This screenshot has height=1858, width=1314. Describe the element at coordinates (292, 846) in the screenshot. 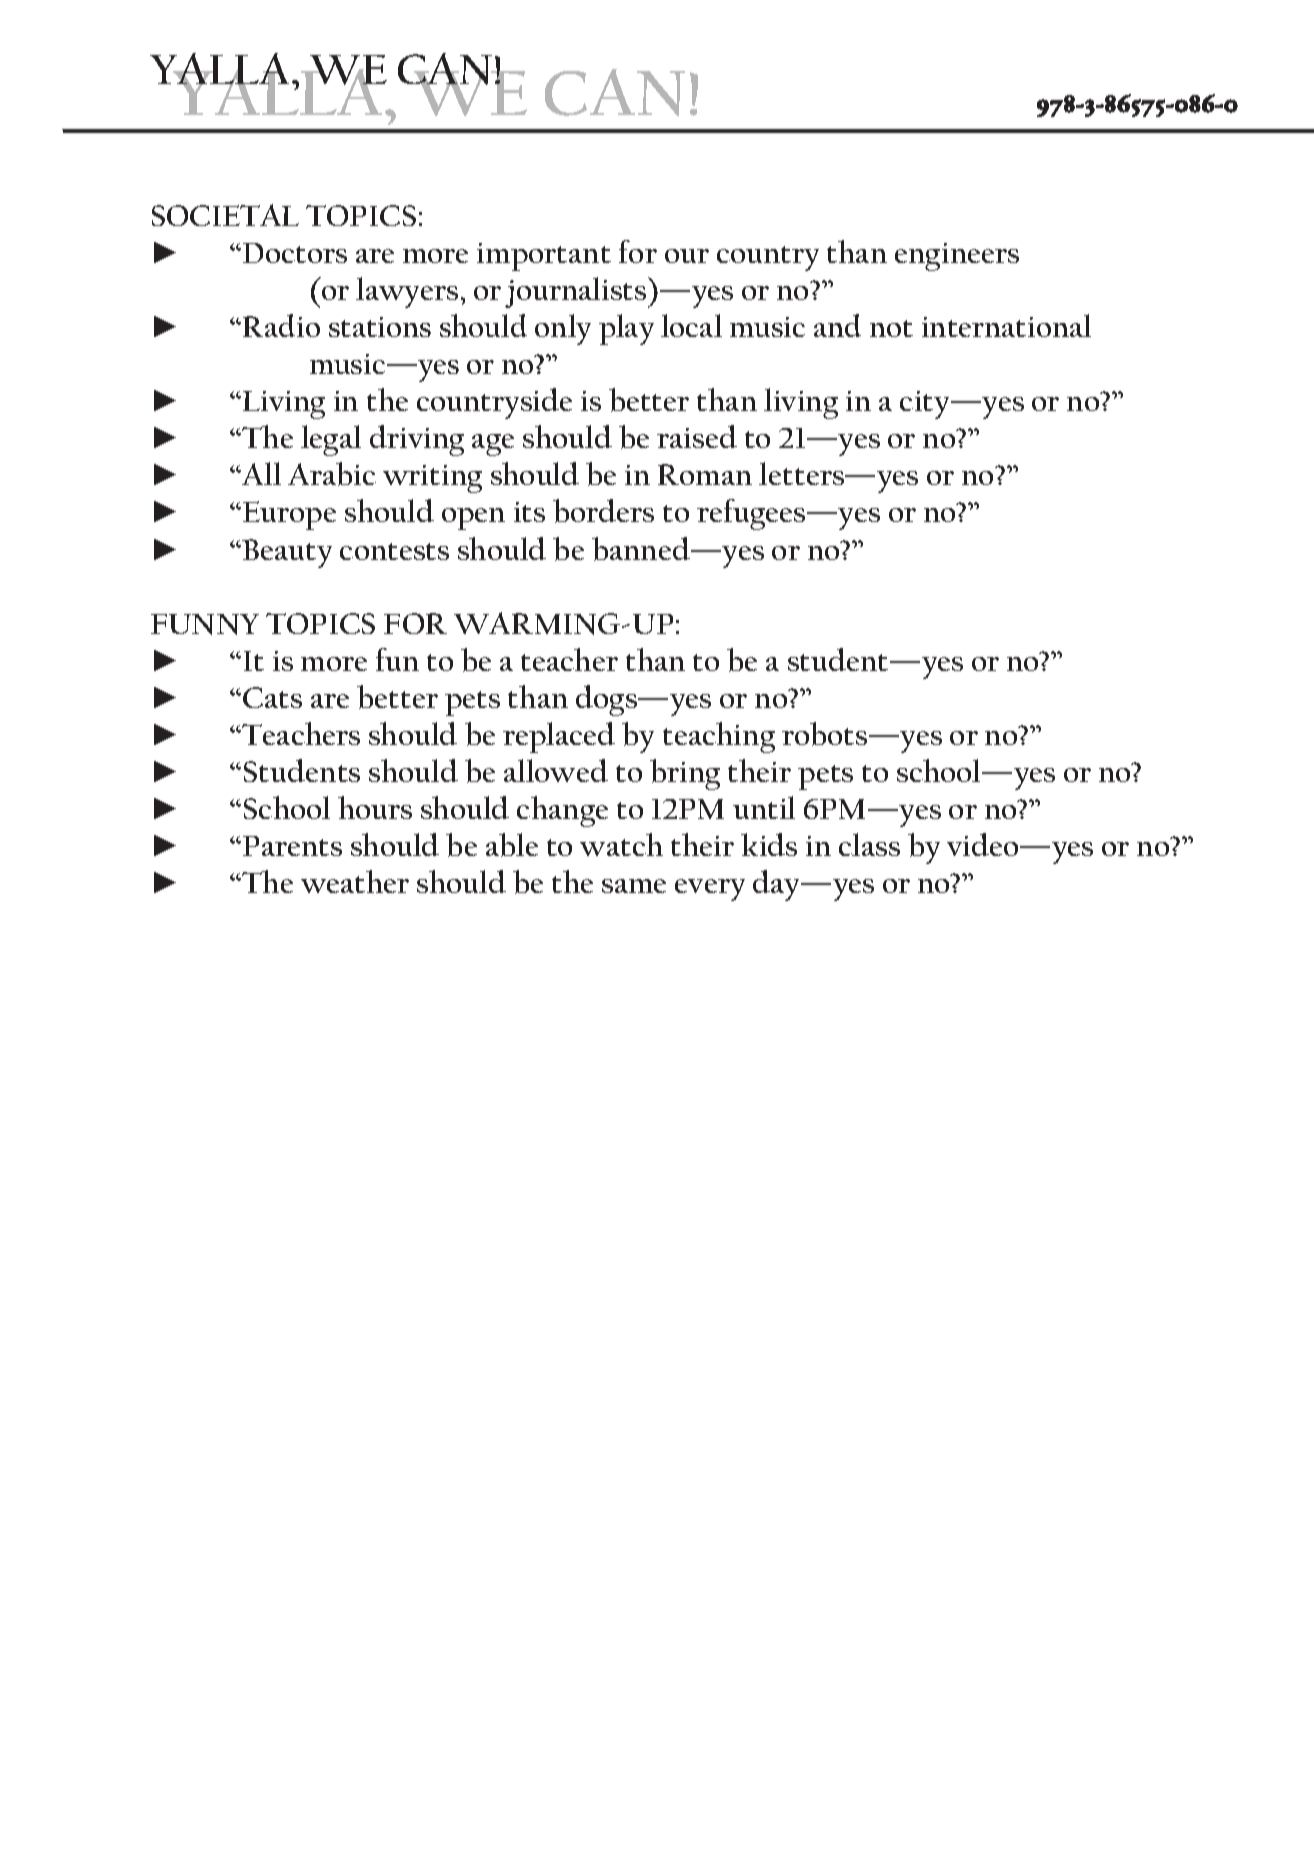

I see `Parents` at that location.
